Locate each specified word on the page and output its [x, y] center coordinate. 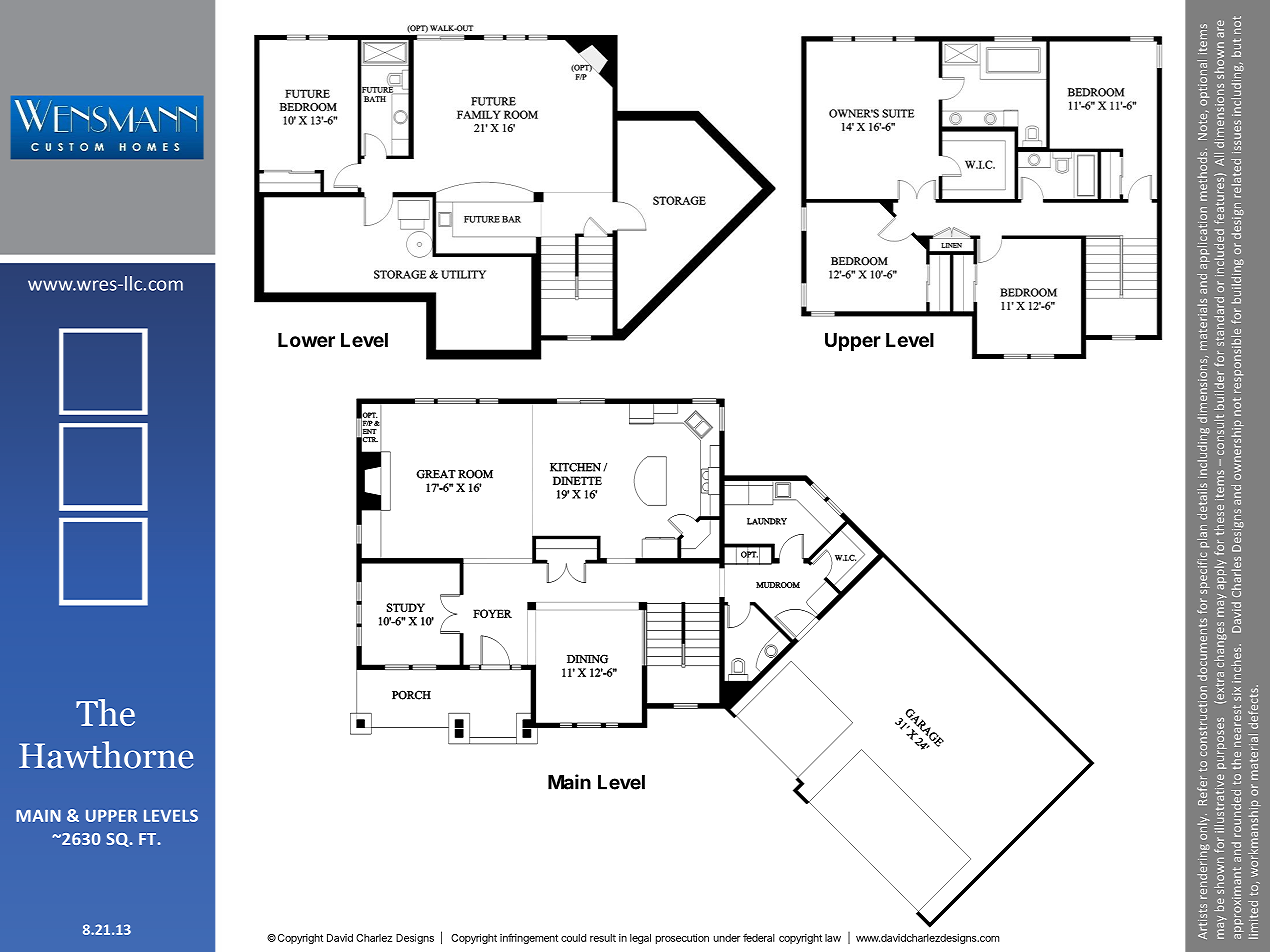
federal [759, 937]
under [727, 938]
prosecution [682, 939]
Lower [306, 340]
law [833, 938]
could [573, 938]
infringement [529, 938]
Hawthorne [106, 755]
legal [640, 939]
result [603, 938]
